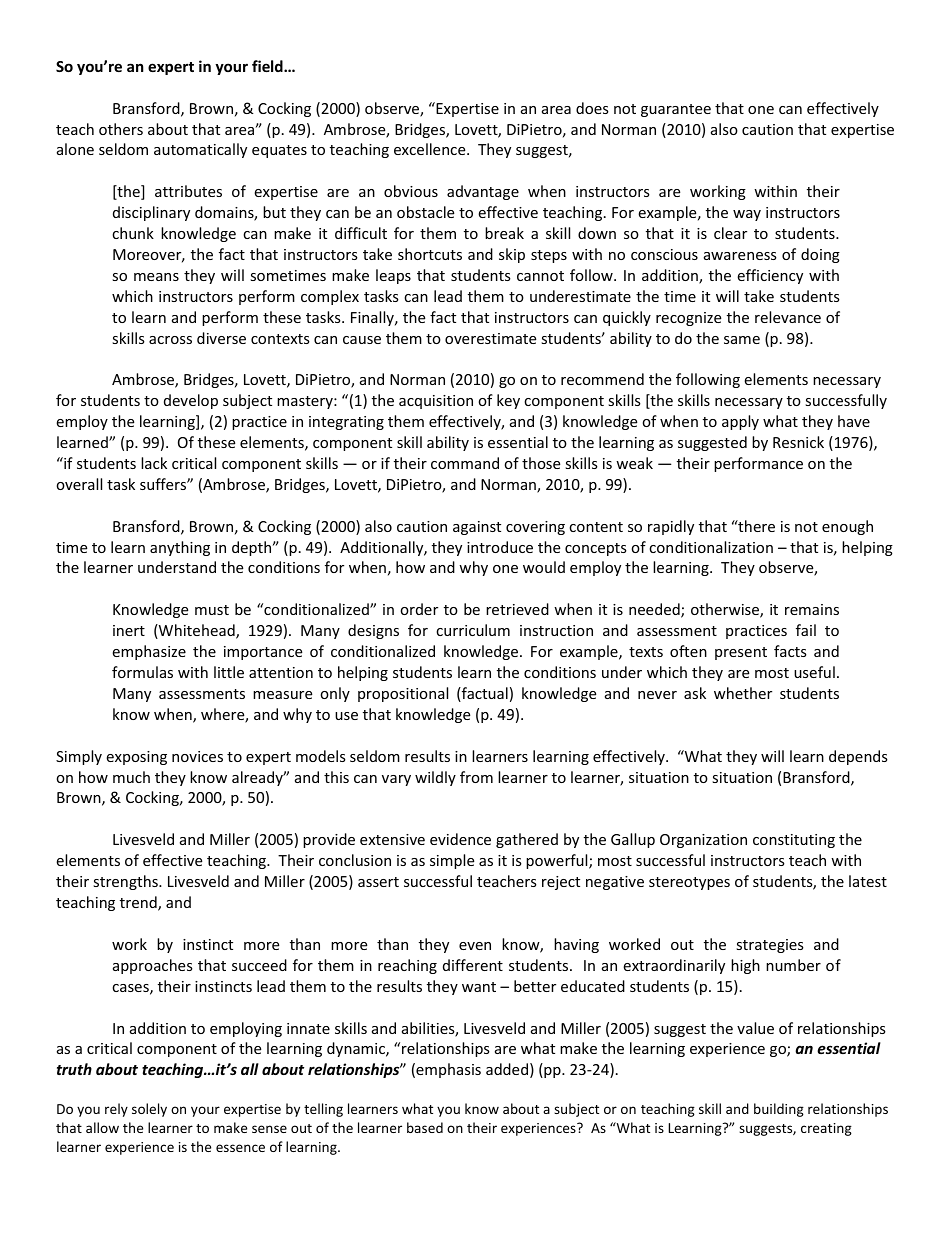  What do you see at coordinates (156, 277) in the document?
I see `means` at bounding box center [156, 277].
